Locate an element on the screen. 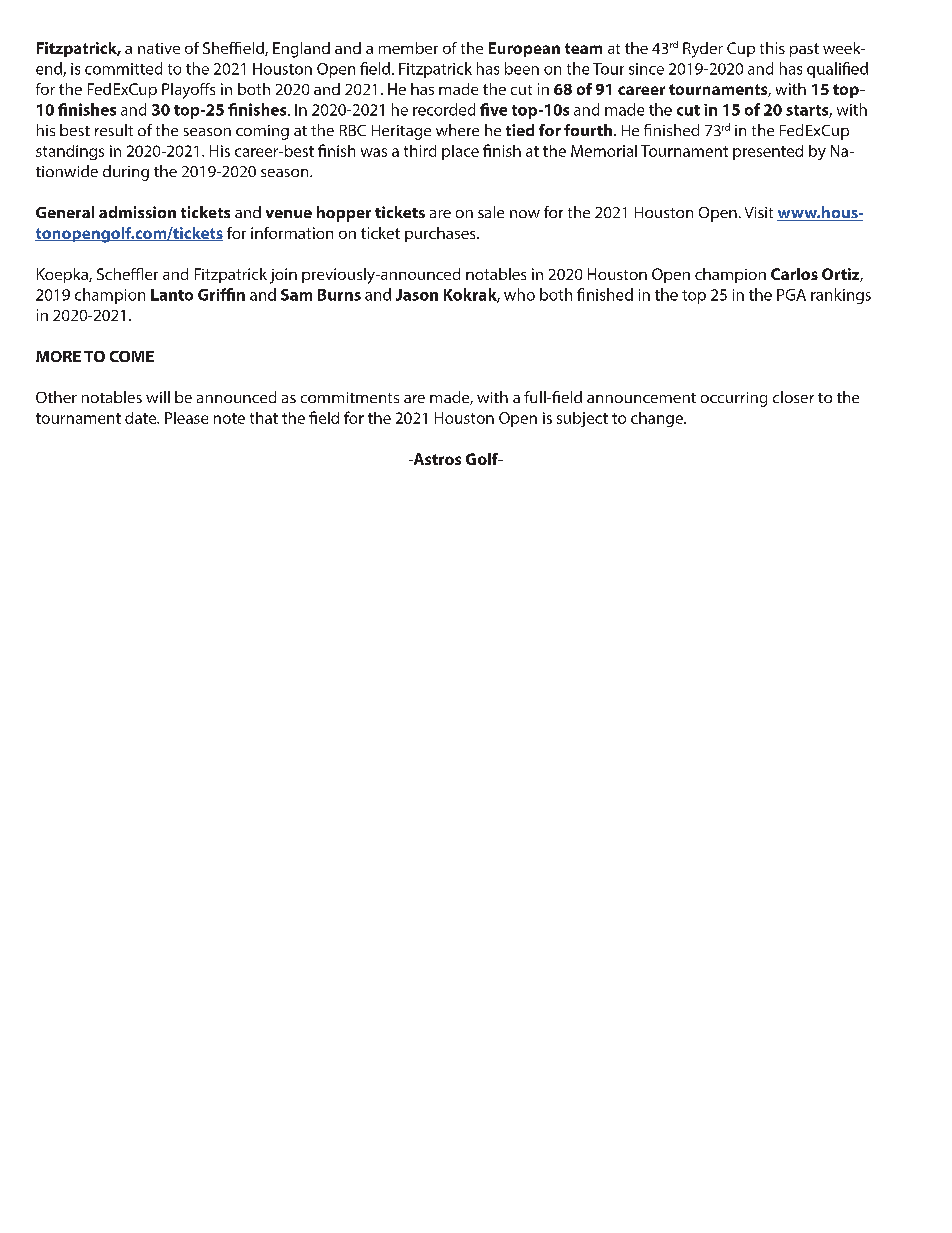 The image size is (952, 1233). committed is located at coordinates (123, 68).
